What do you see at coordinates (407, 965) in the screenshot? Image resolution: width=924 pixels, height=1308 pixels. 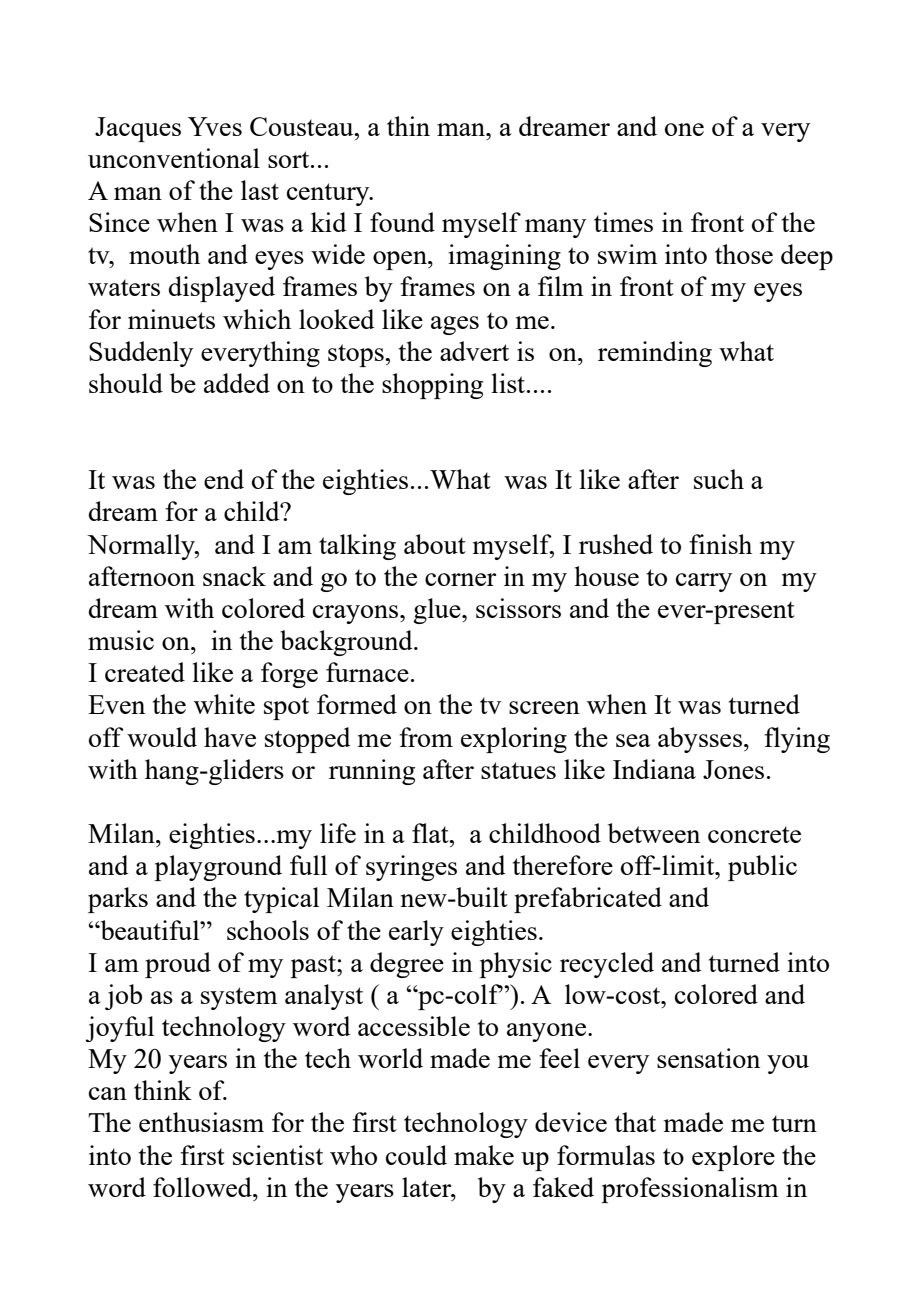 I see `degree` at bounding box center [407, 965].
